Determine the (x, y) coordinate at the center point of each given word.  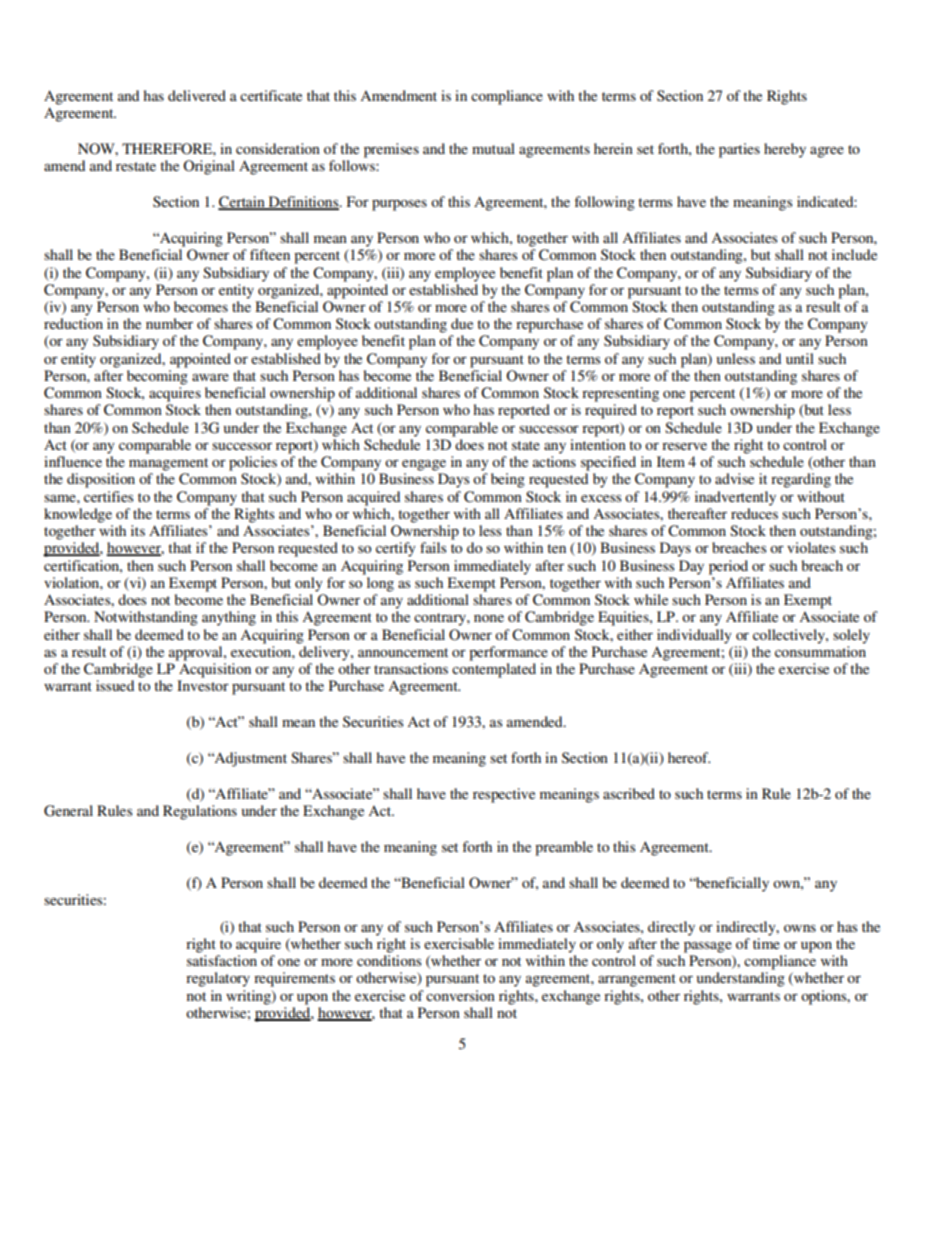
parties (739, 150)
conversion (460, 995)
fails (433, 547)
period (728, 567)
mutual (493, 148)
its (138, 530)
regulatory (218, 979)
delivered (197, 95)
